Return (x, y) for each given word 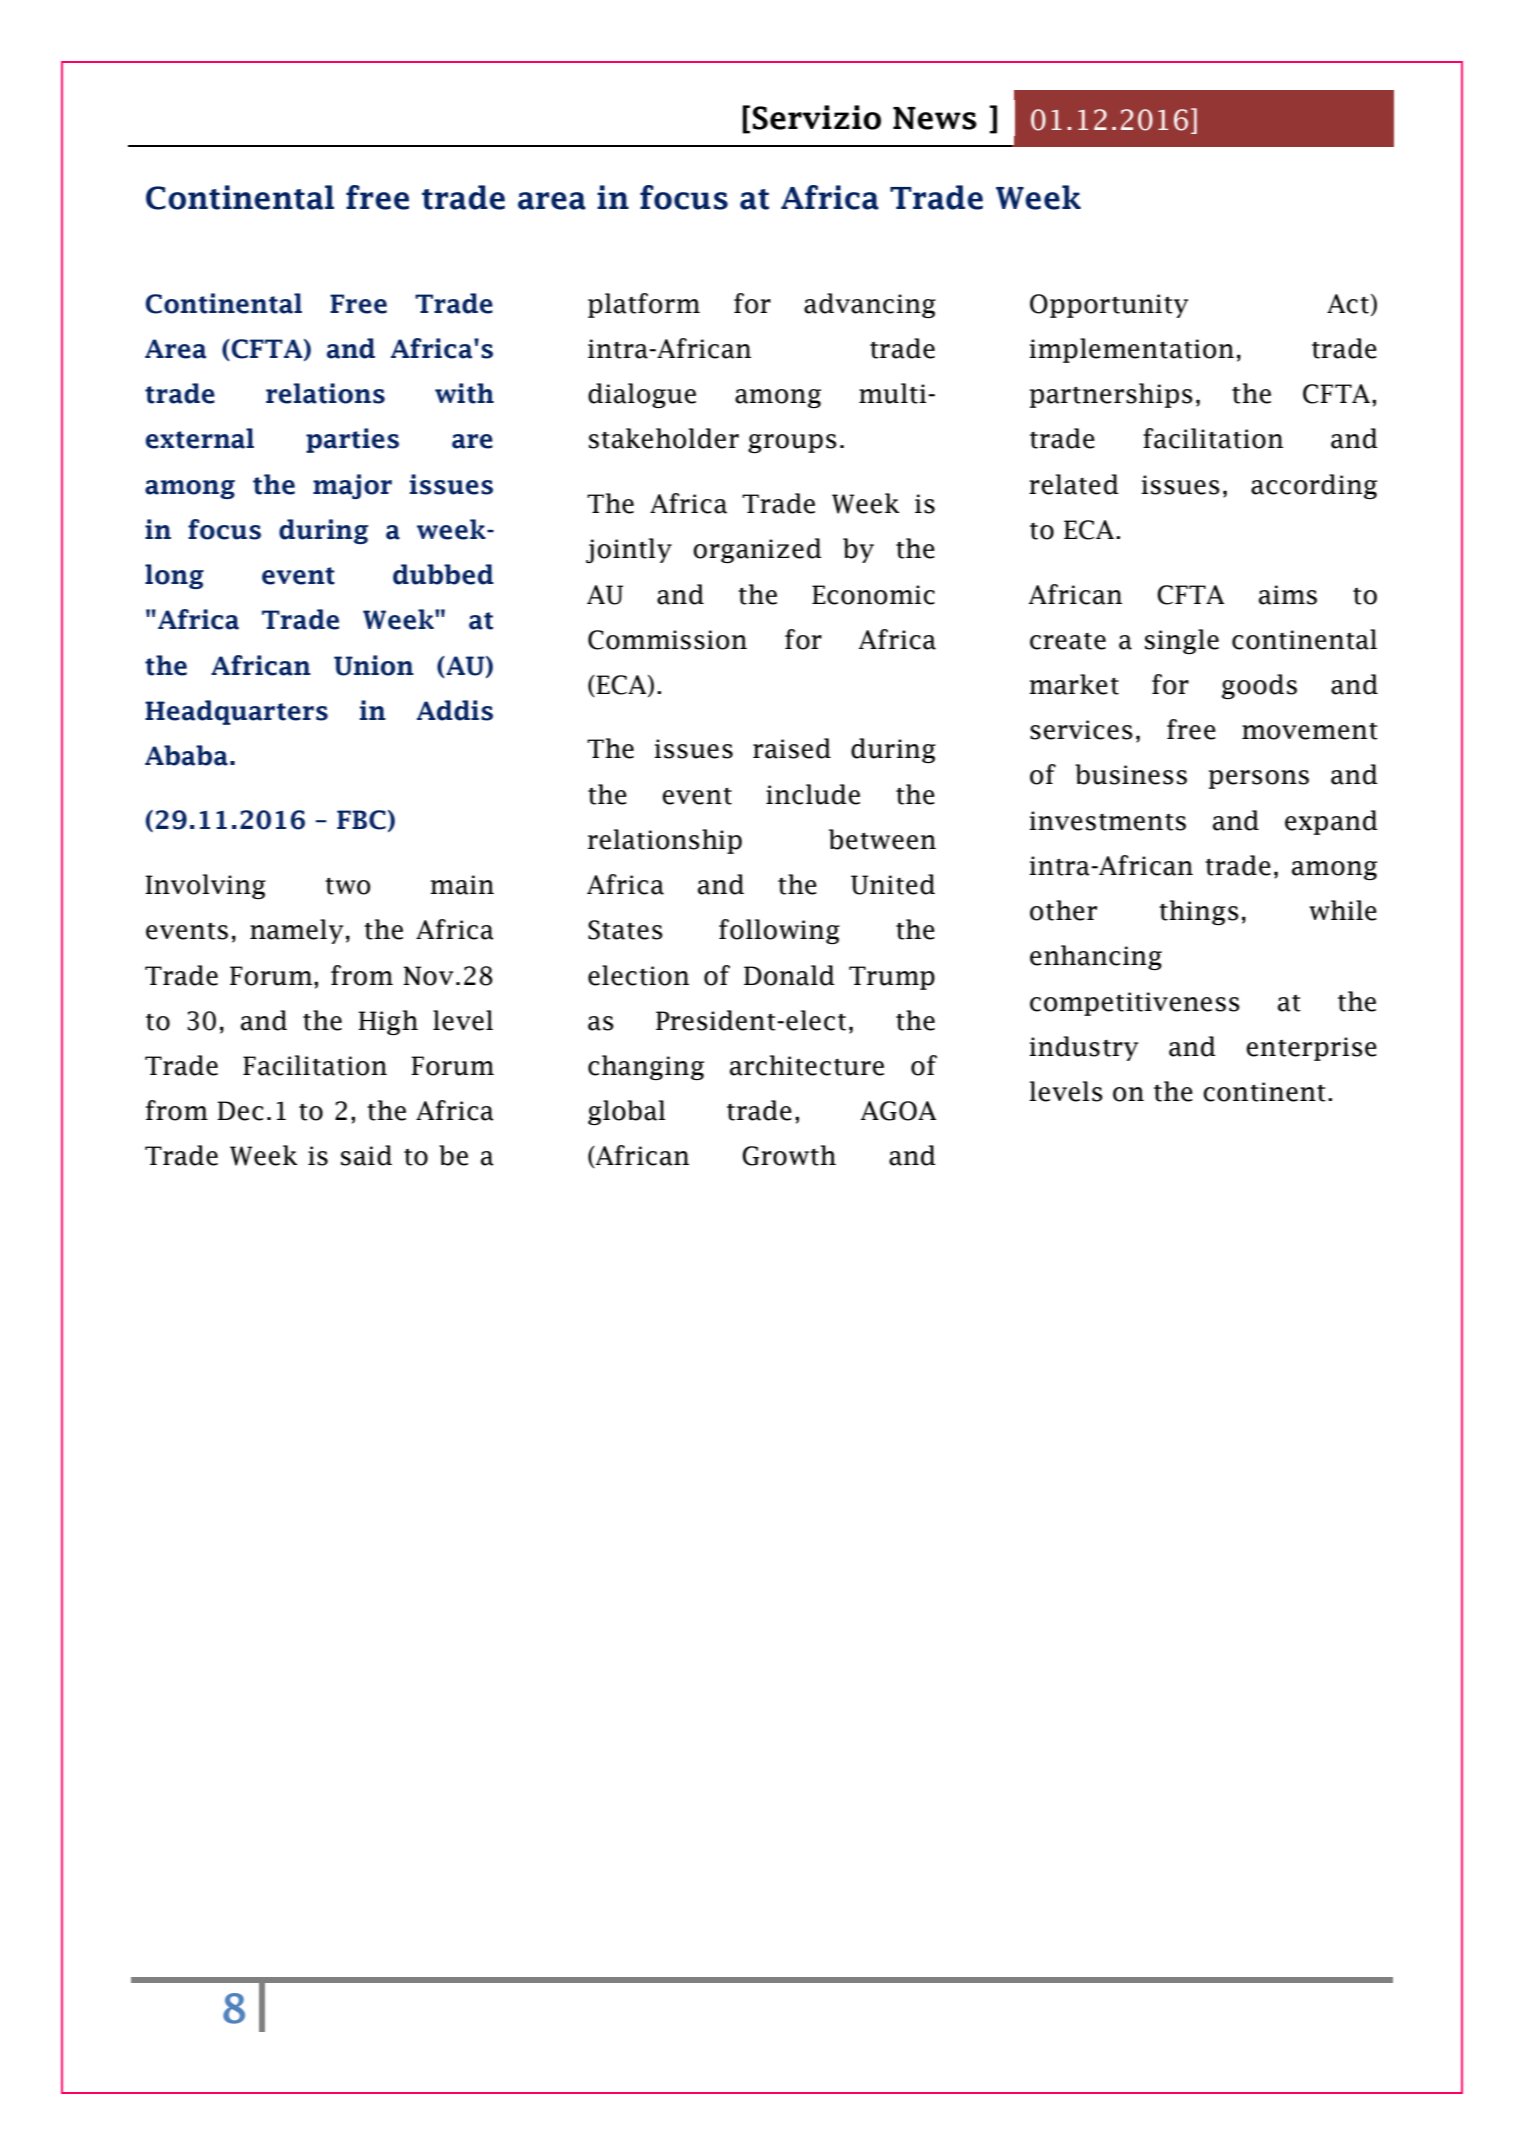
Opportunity (1109, 306)
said (366, 1155)
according (1314, 486)
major (352, 486)
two (348, 886)
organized (757, 550)
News (935, 118)
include (813, 794)
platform (644, 305)
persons (1259, 779)
